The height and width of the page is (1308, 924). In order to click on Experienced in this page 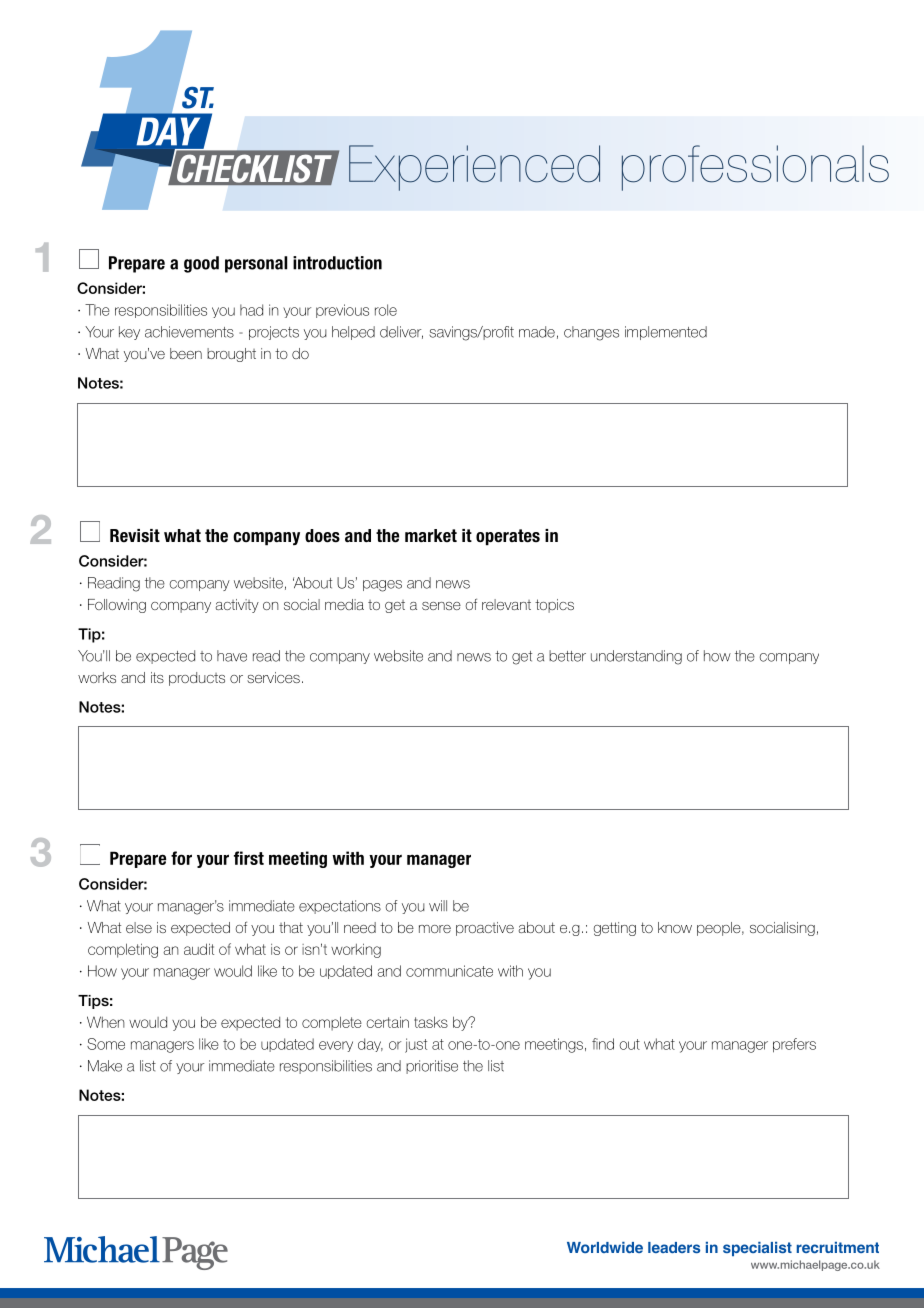, I will do `click(474, 168)`.
